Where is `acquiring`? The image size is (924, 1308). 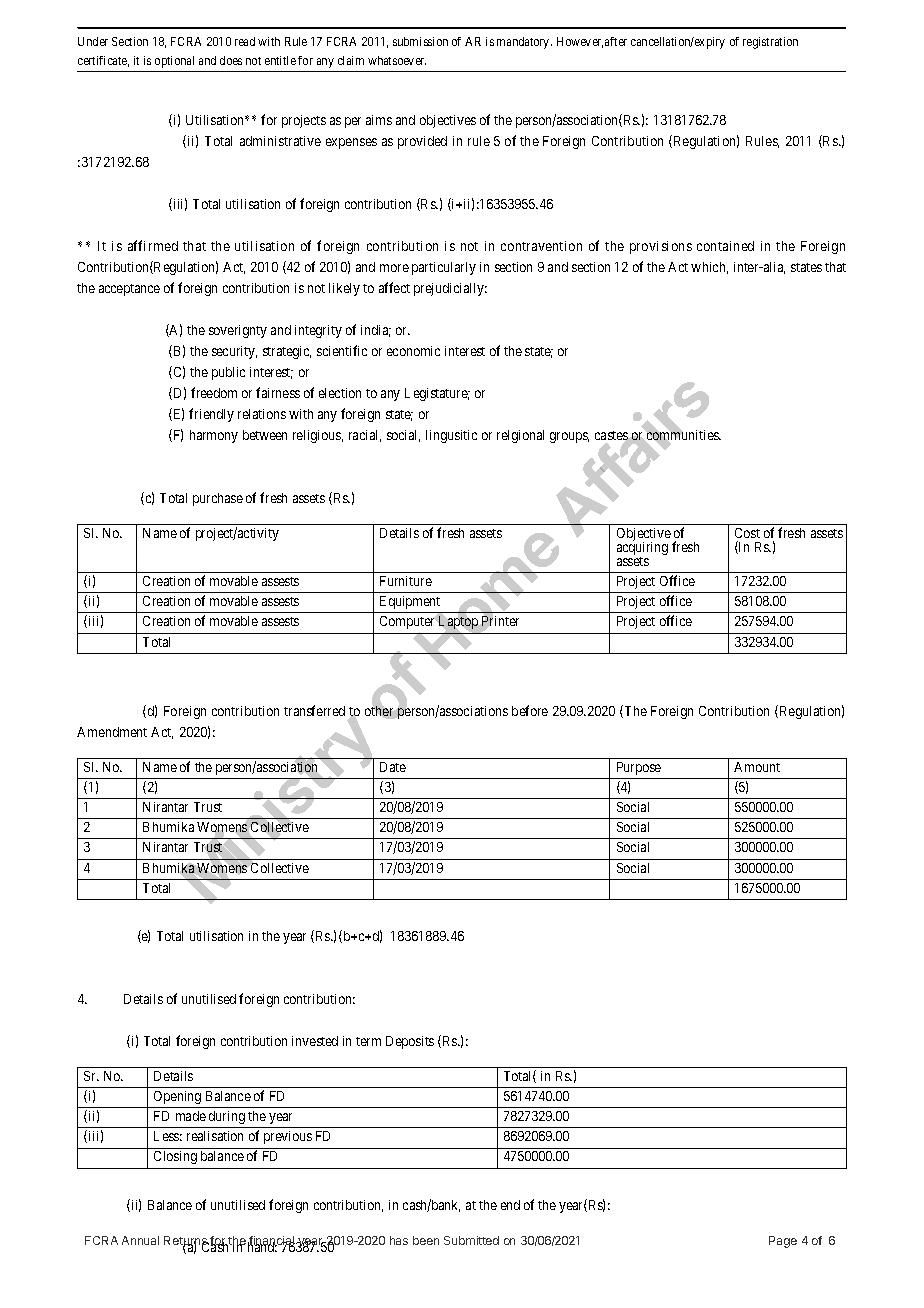 acquiring is located at coordinates (642, 549).
